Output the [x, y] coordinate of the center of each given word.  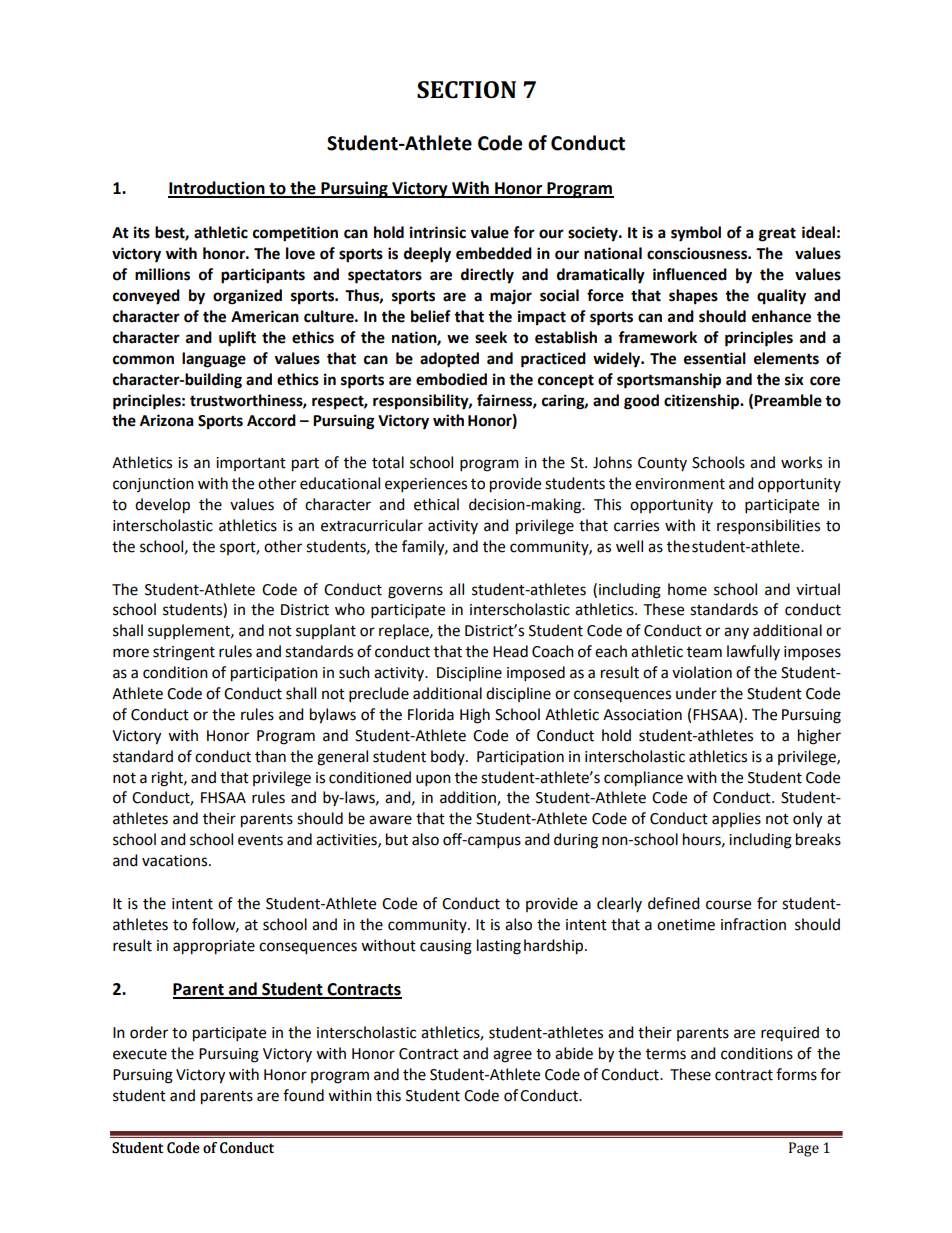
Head [510, 651]
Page [804, 1149]
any [736, 633]
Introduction [217, 189]
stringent [184, 653]
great [777, 234]
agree [512, 1056]
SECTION [466, 90]
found [303, 1095]
